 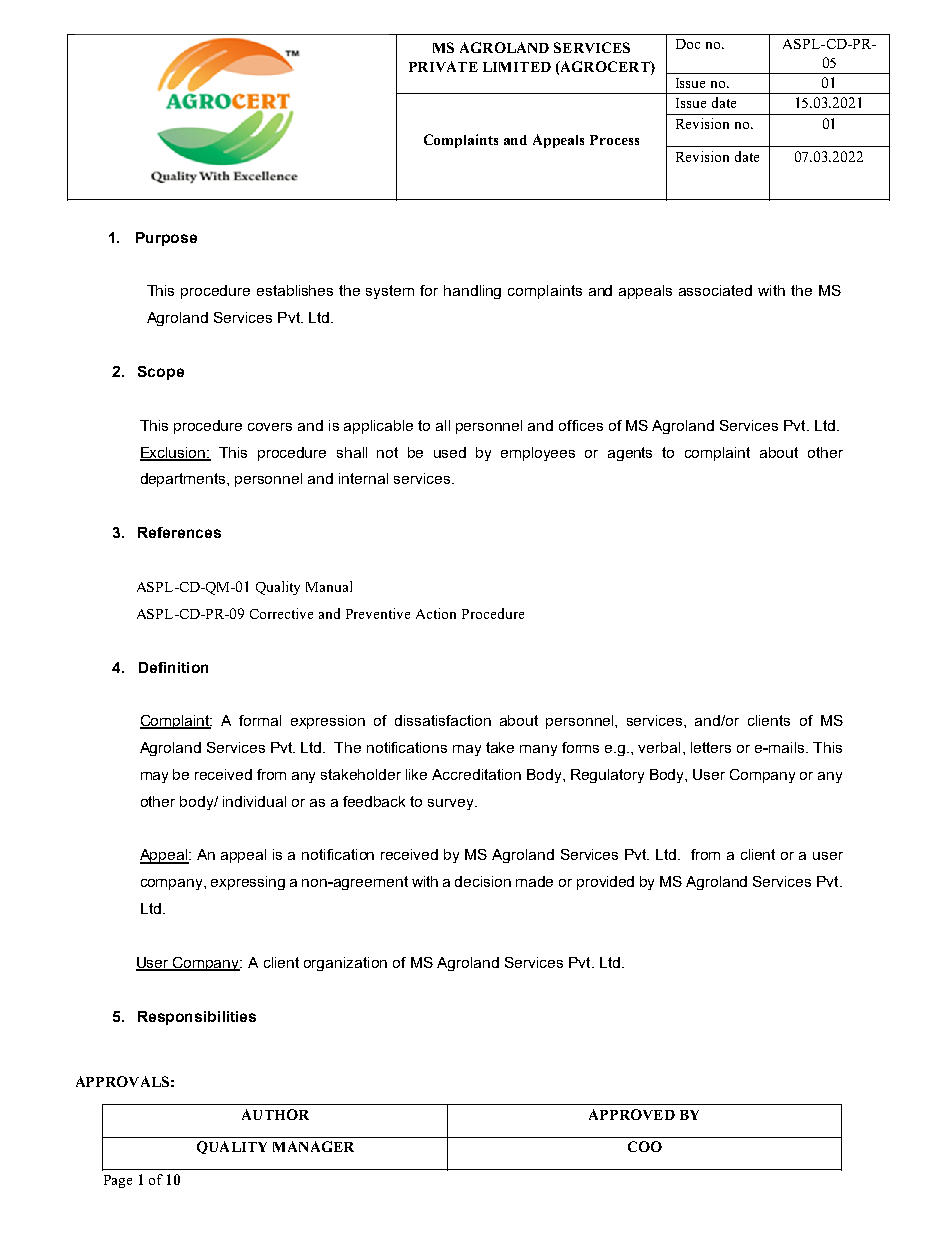 I want to click on Page, so click(x=118, y=1181).
